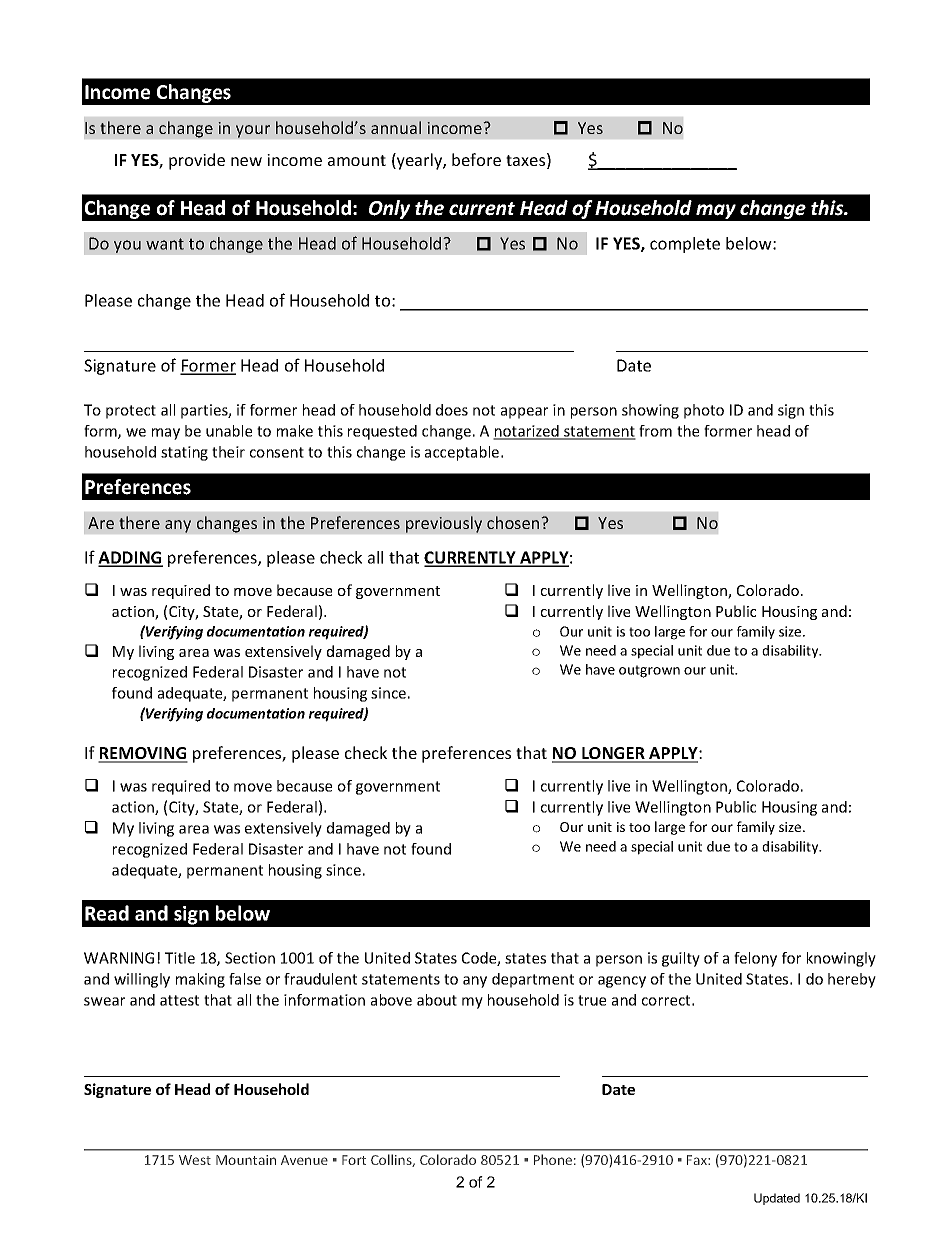  I want to click on before, so click(476, 159).
